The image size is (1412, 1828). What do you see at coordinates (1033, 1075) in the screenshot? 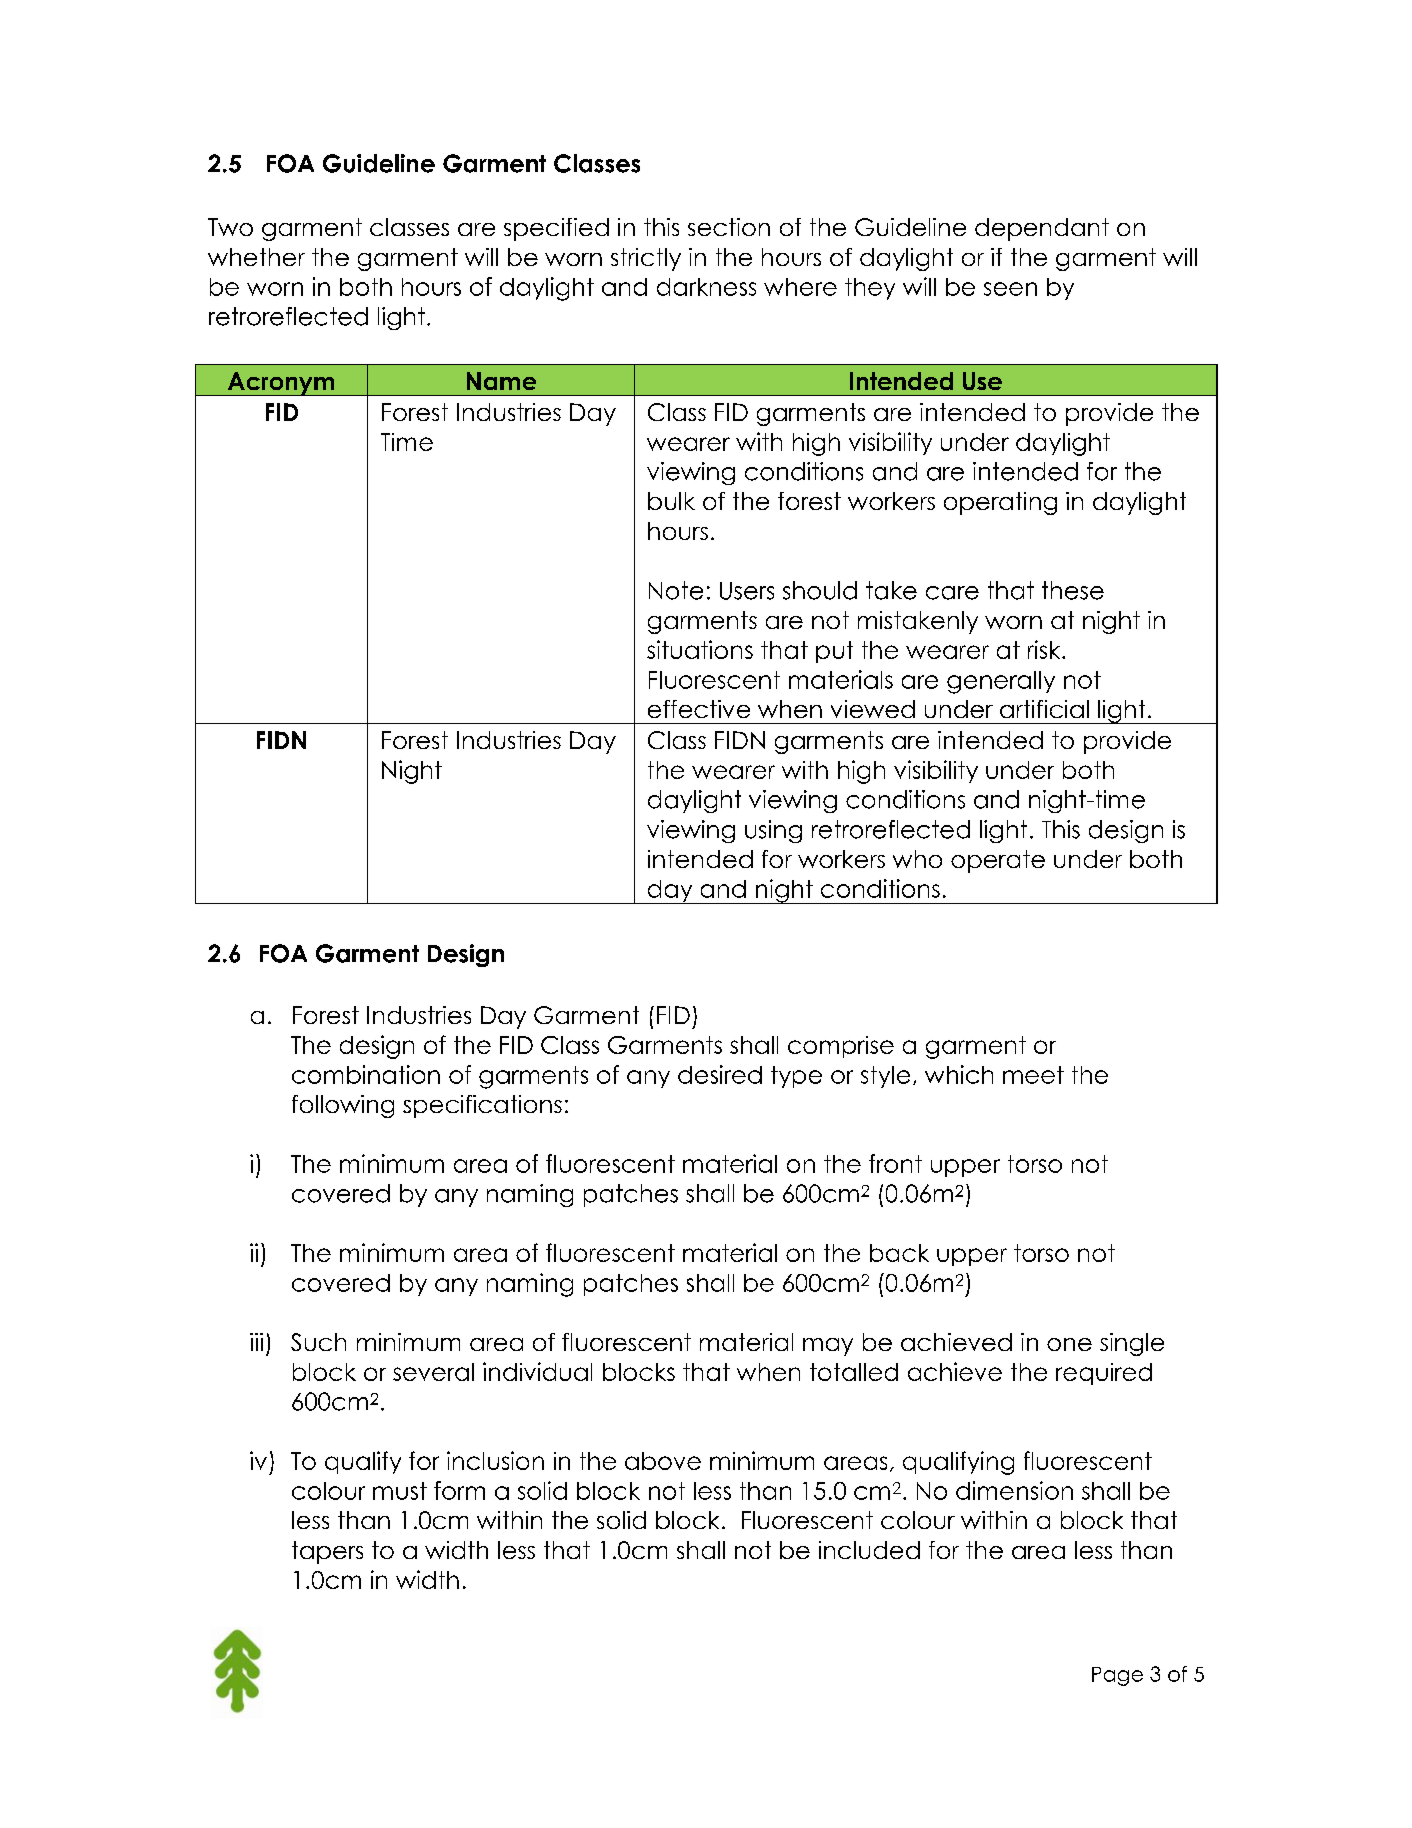
I see `meet` at bounding box center [1033, 1075].
